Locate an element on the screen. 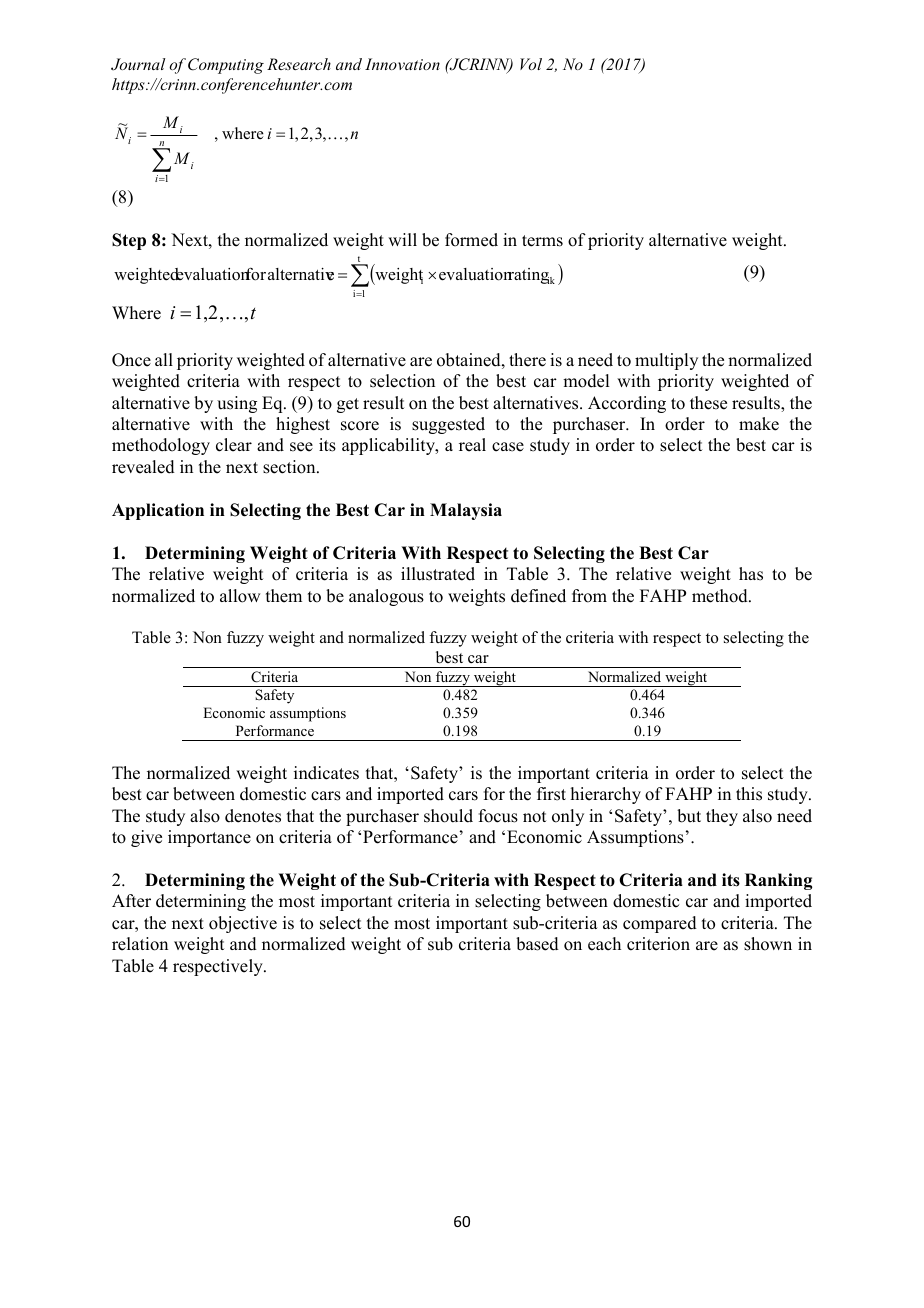 This screenshot has width=924, height=1308. analogous is located at coordinates (386, 597).
